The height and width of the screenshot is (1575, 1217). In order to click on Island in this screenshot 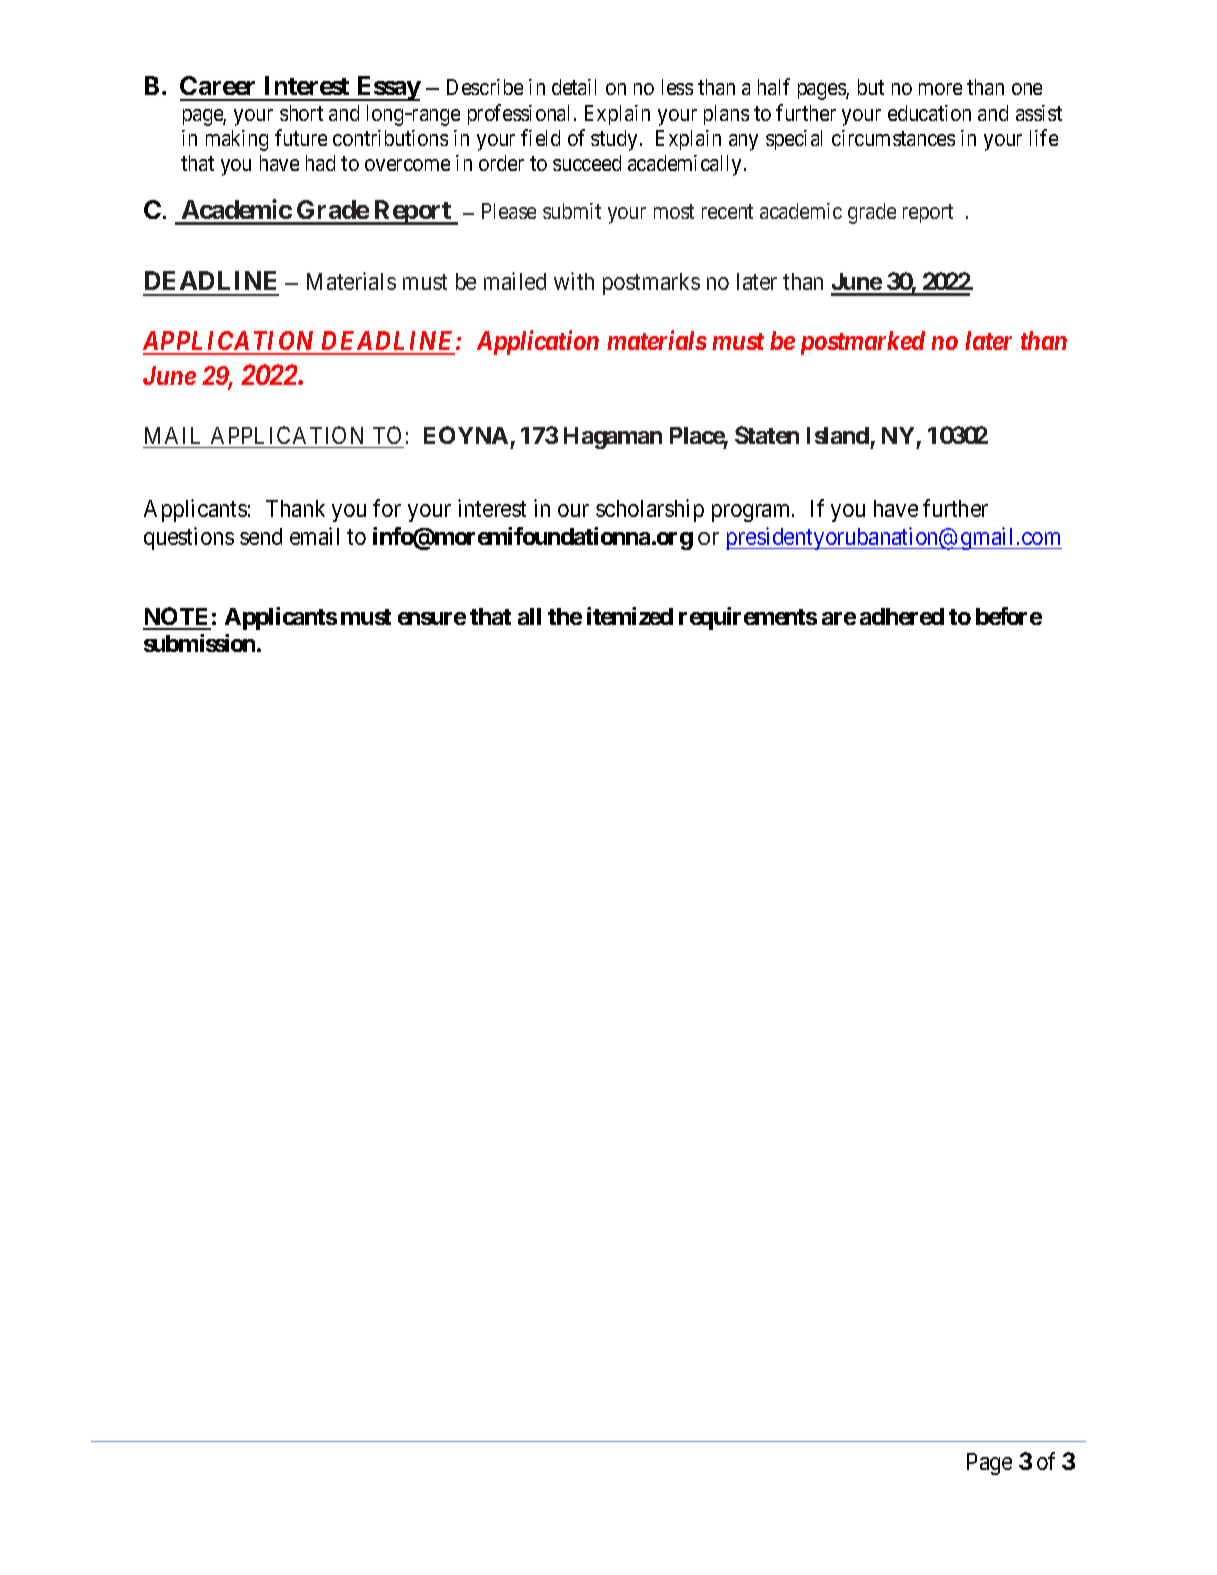, I will do `click(838, 435)`.
